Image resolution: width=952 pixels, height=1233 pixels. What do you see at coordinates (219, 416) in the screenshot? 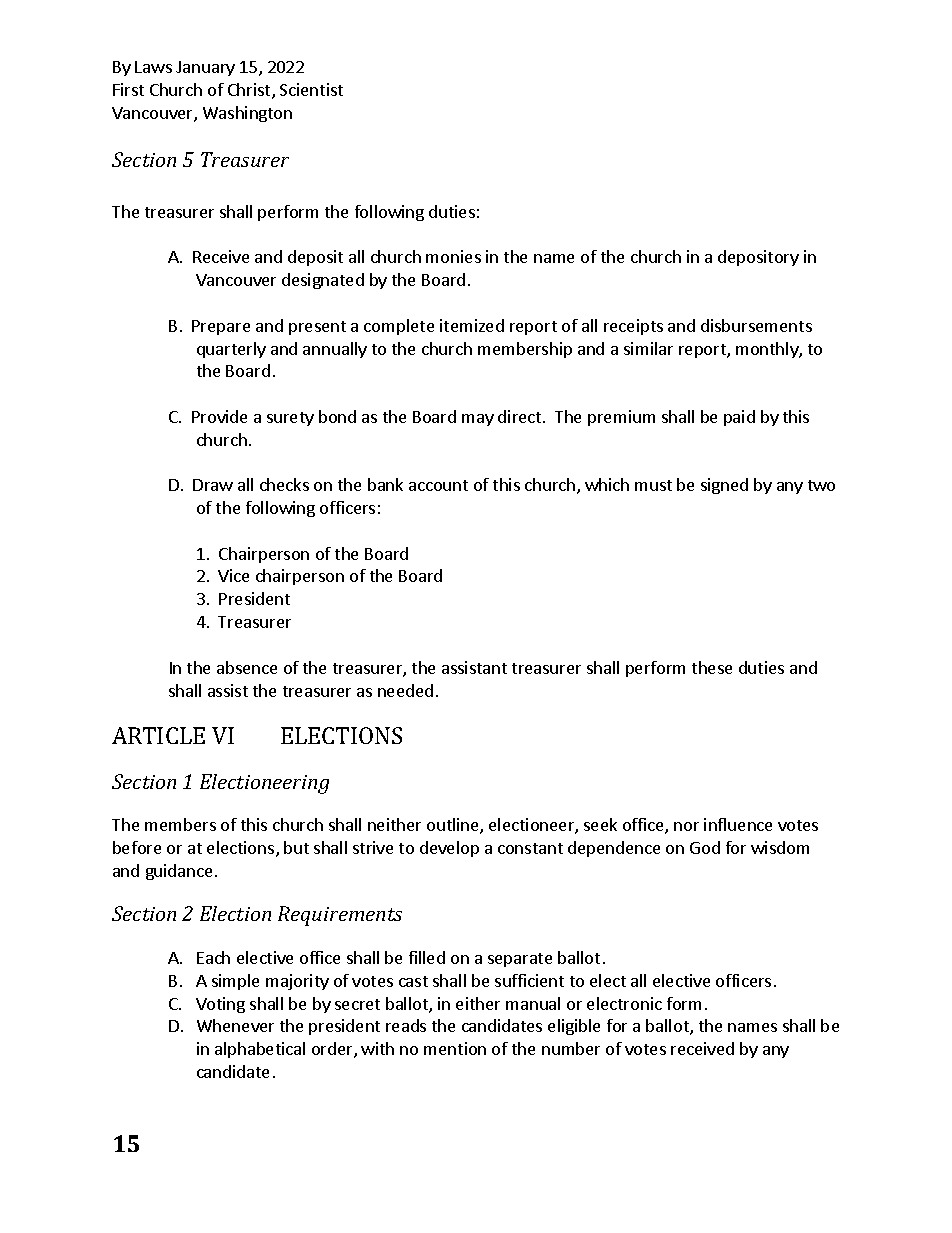
I see `Provide` at bounding box center [219, 416].
